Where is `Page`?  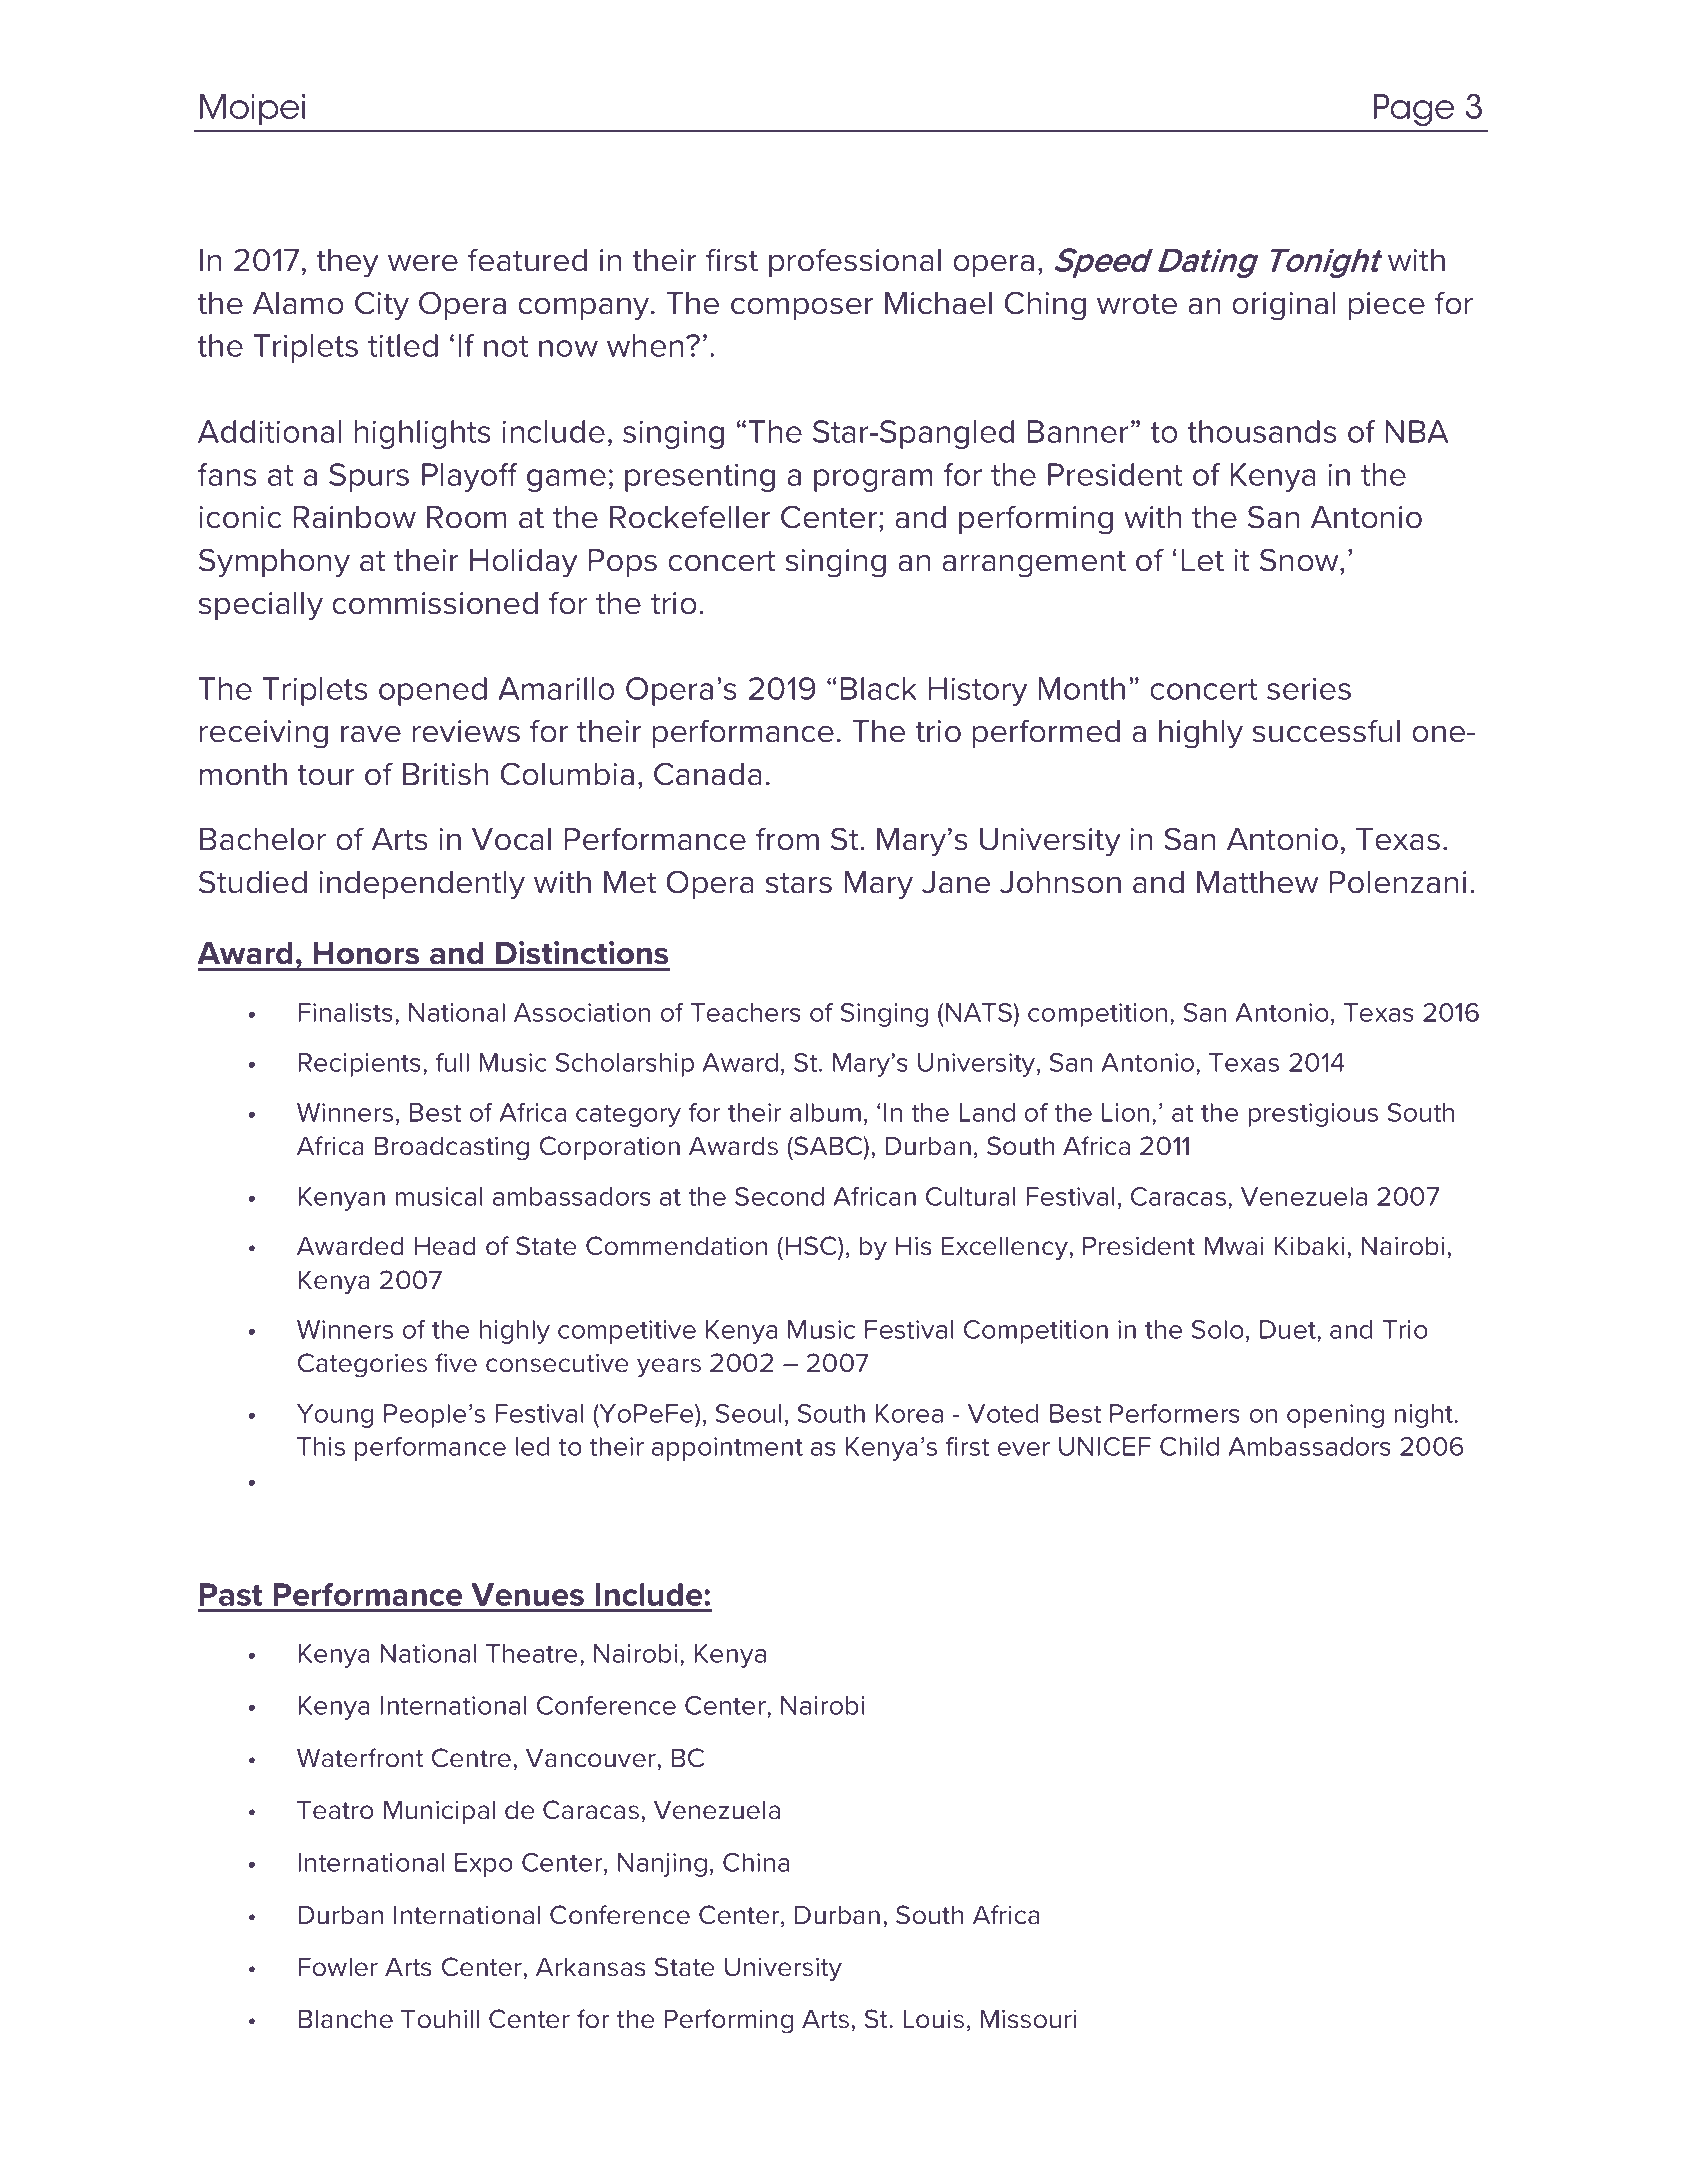 Page is located at coordinates (1413, 110).
